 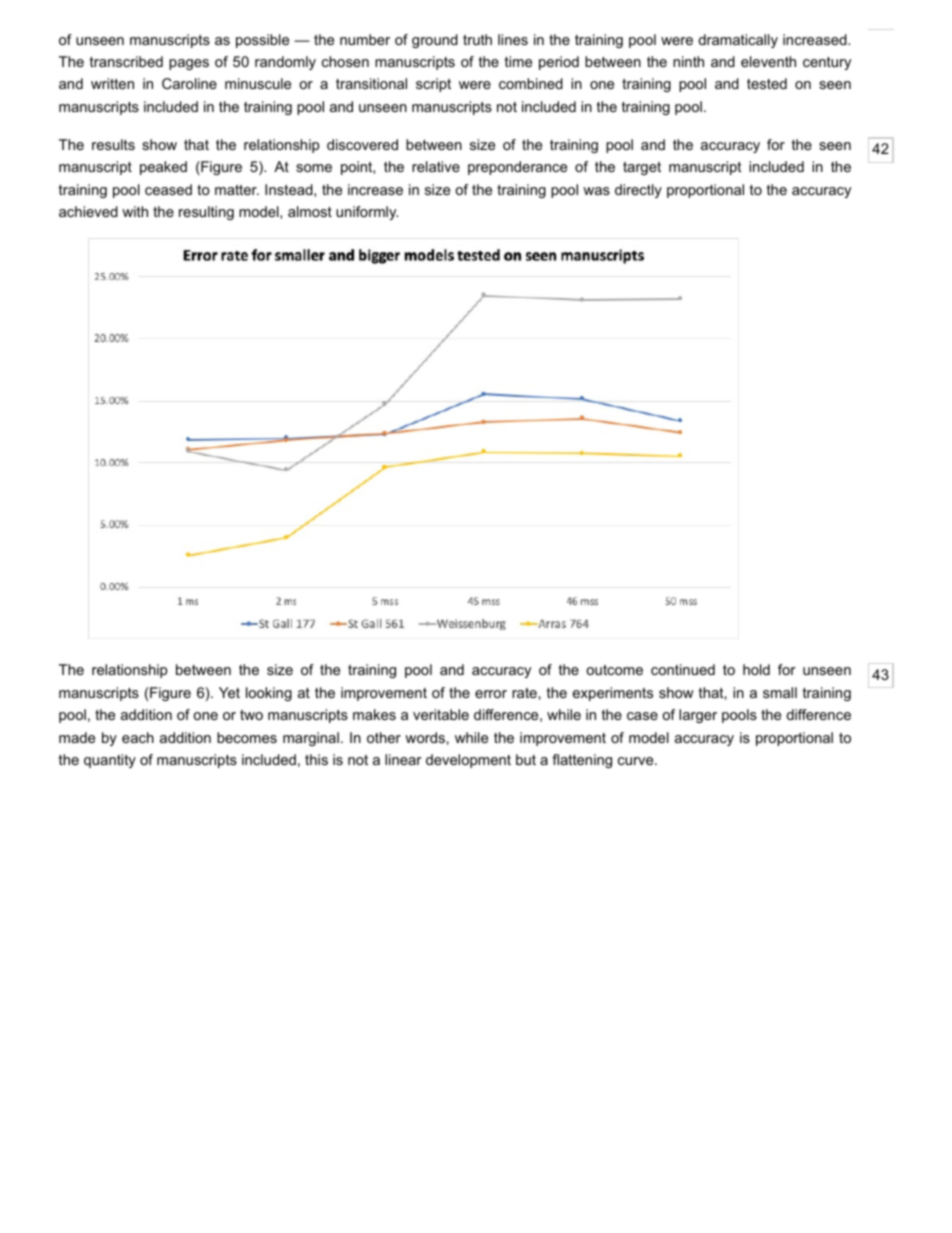 I want to click on error, so click(x=491, y=694).
